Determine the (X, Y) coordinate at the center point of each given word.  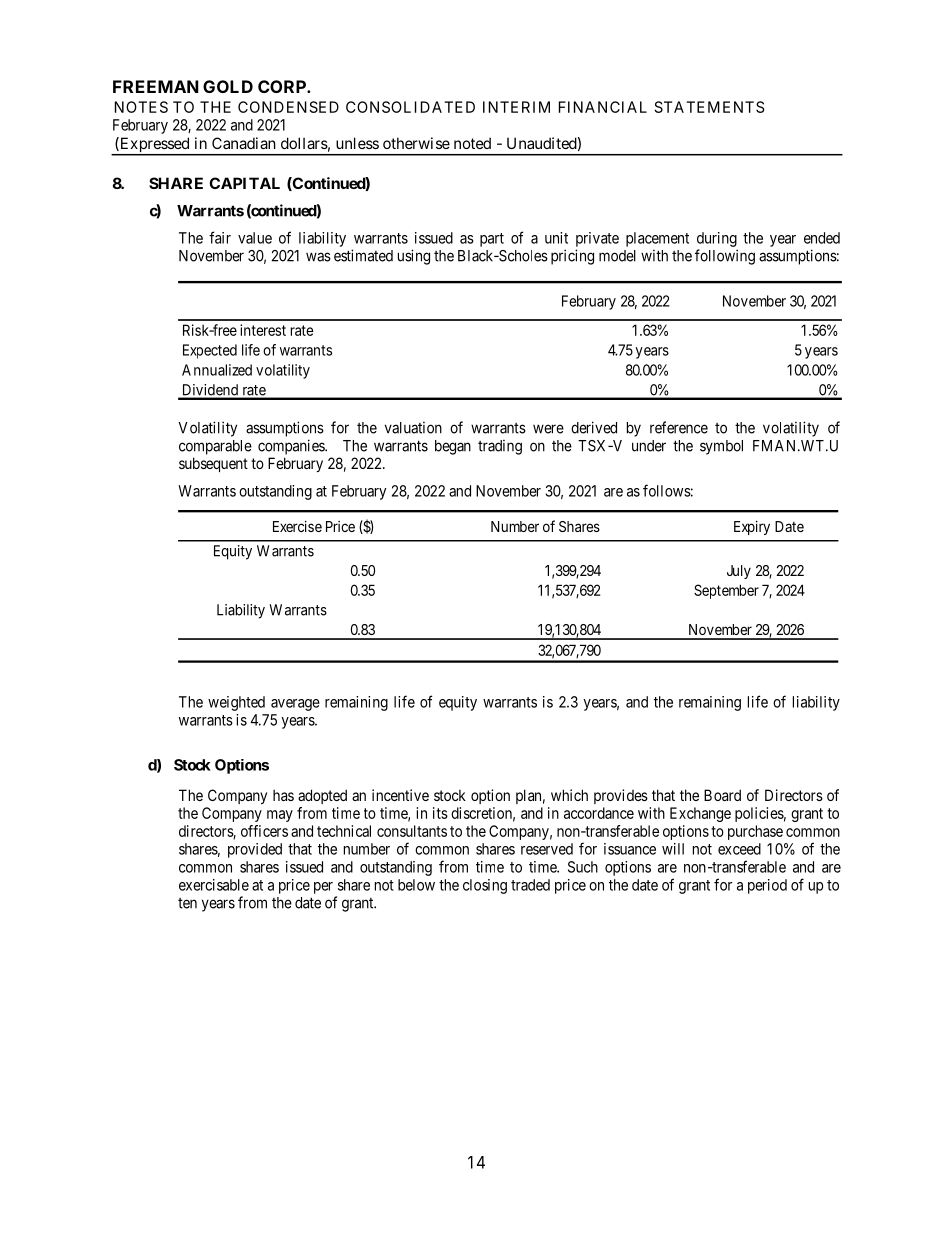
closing (485, 886)
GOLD (228, 86)
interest (263, 330)
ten (187, 903)
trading (500, 447)
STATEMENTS (709, 107)
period (767, 886)
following (725, 257)
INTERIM (516, 107)
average (295, 705)
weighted (236, 703)
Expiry (752, 528)
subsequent (213, 464)
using (414, 257)
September (726, 591)
